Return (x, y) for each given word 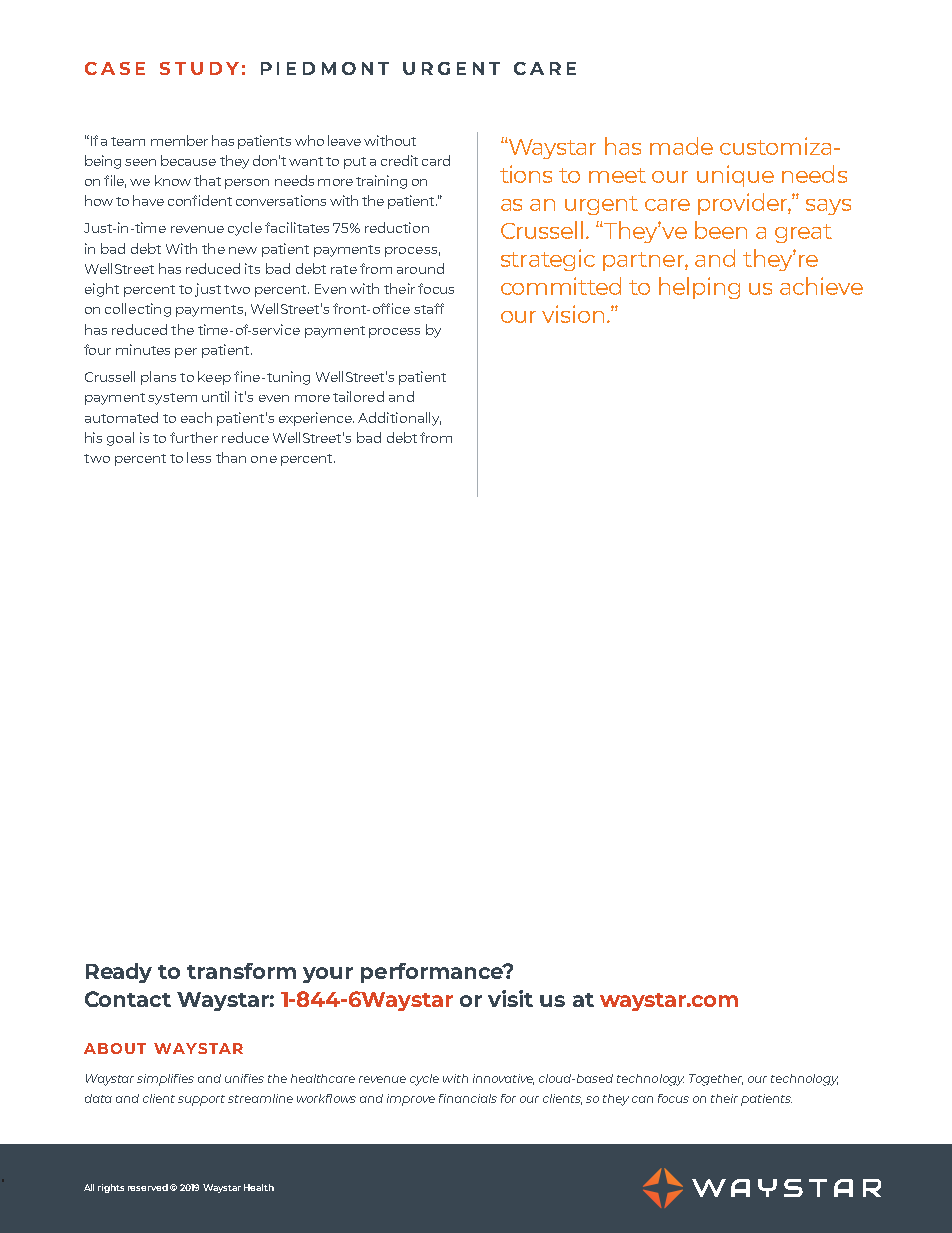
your (328, 975)
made (681, 146)
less (199, 457)
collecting (138, 310)
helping (699, 288)
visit (510, 998)
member (179, 140)
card (436, 160)
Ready (119, 973)
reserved (148, 1187)
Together (716, 1080)
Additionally (399, 419)
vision (573, 314)
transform (241, 971)
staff (429, 308)
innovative (503, 1079)
